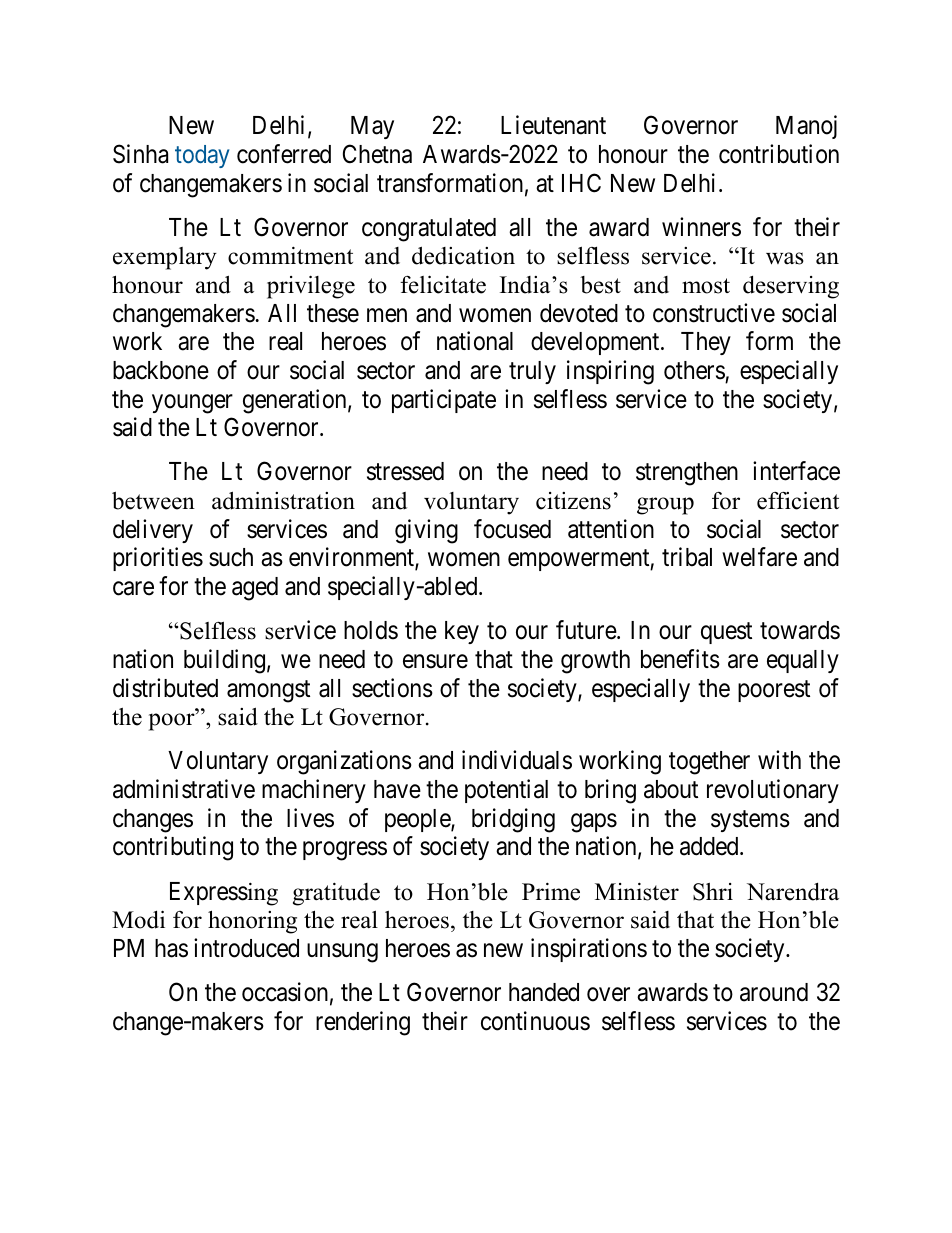 This screenshot has width=952, height=1233. Describe the element at coordinates (759, 557) in the screenshot. I see `welfare` at that location.
